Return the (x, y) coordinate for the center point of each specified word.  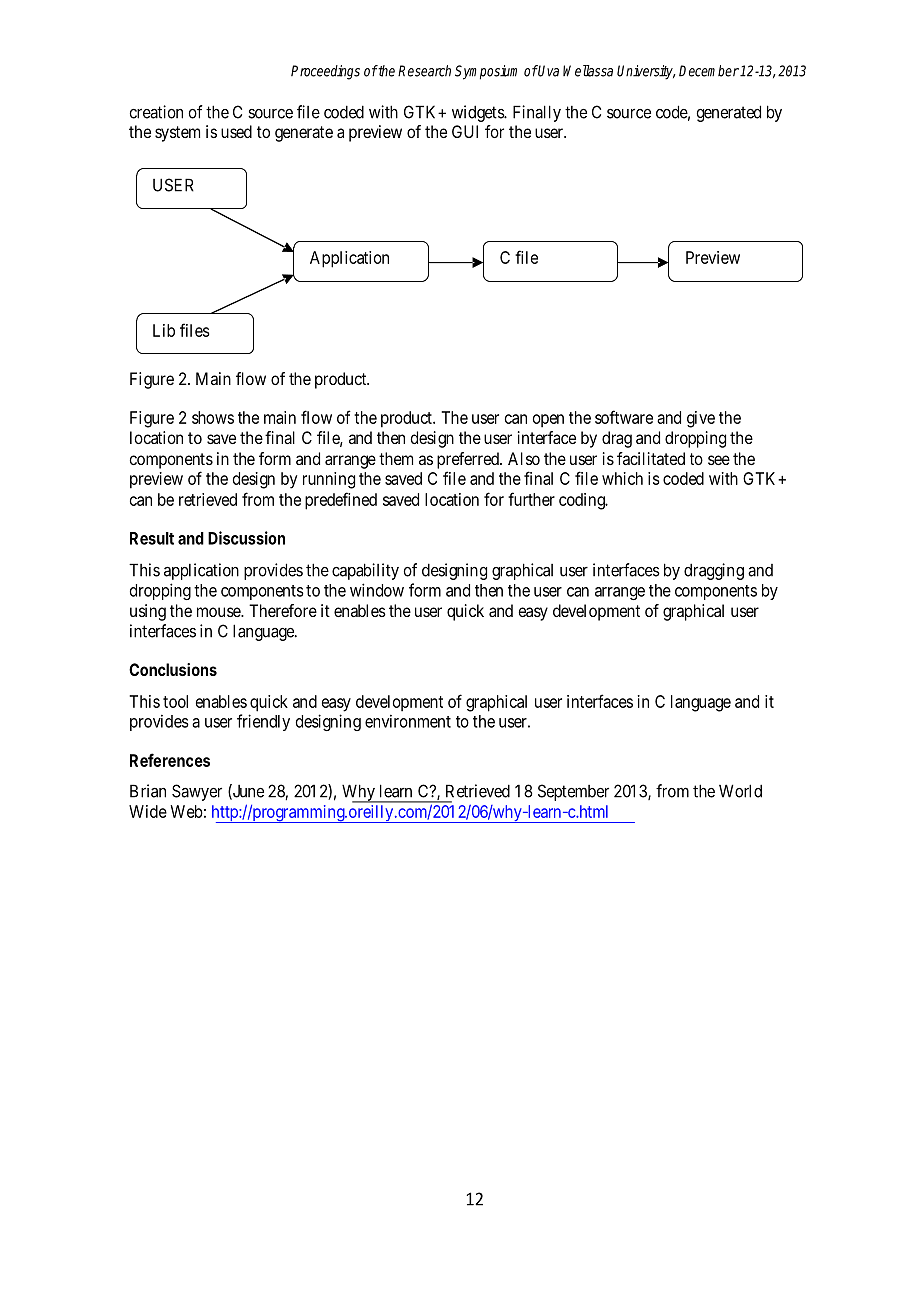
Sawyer (197, 792)
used (236, 131)
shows (213, 417)
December (709, 71)
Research (424, 71)
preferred (469, 460)
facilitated (651, 458)
